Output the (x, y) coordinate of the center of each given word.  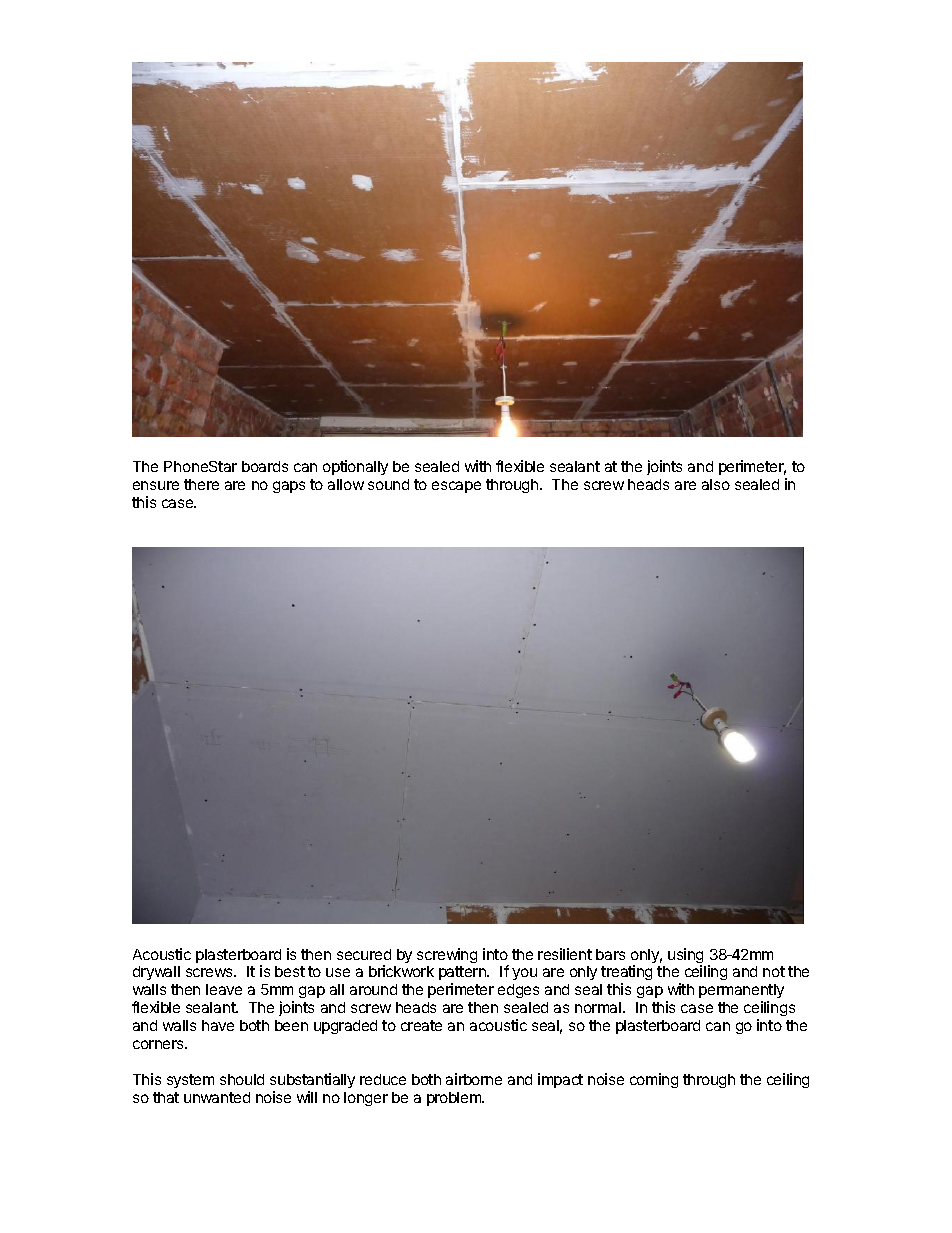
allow (346, 484)
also (716, 484)
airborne (474, 1079)
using (685, 957)
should (242, 1079)
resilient (565, 954)
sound (388, 484)
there (201, 484)
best (290, 971)
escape (456, 487)
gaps (289, 487)
